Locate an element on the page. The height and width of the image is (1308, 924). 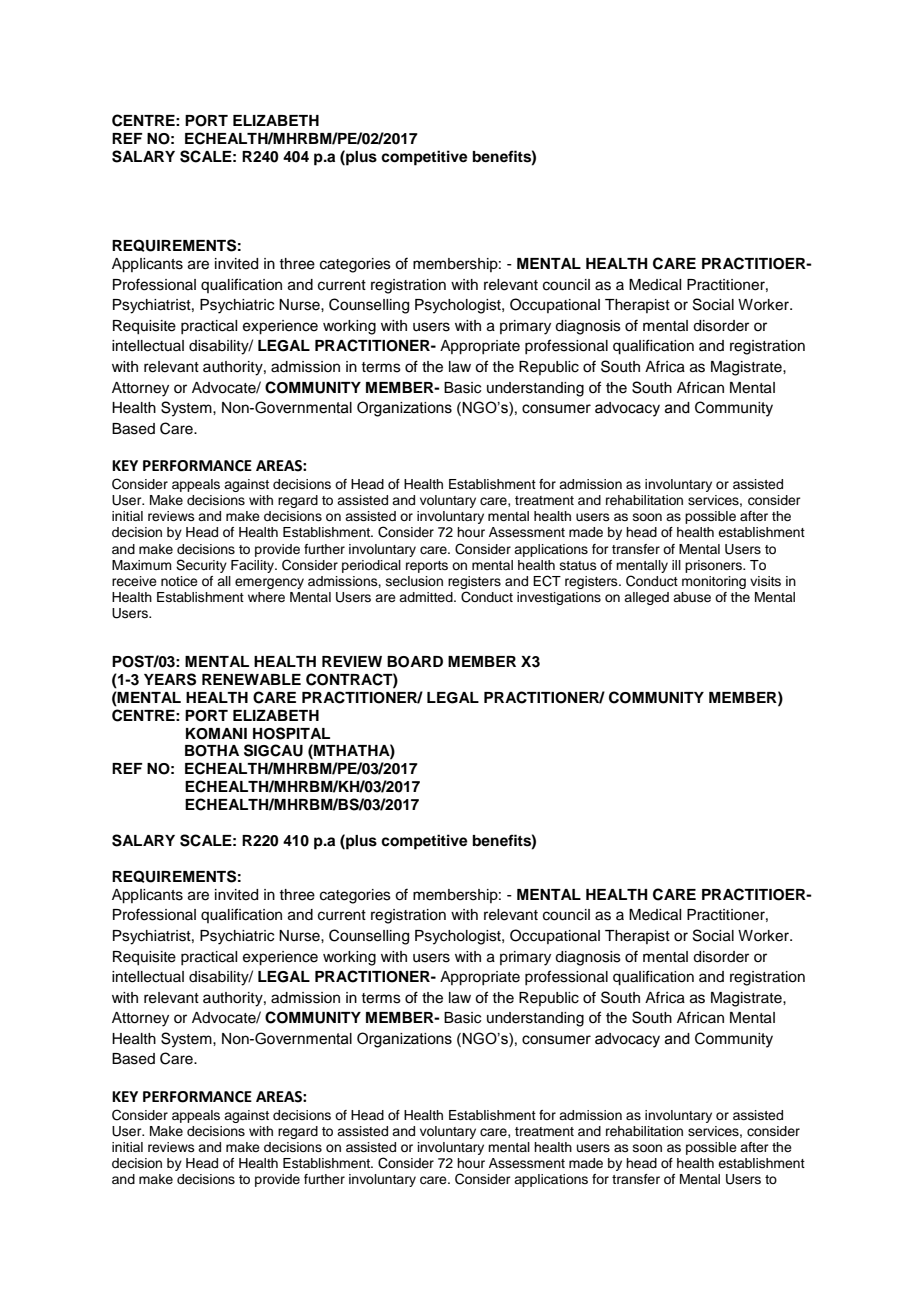
where is located at coordinates (266, 597).
